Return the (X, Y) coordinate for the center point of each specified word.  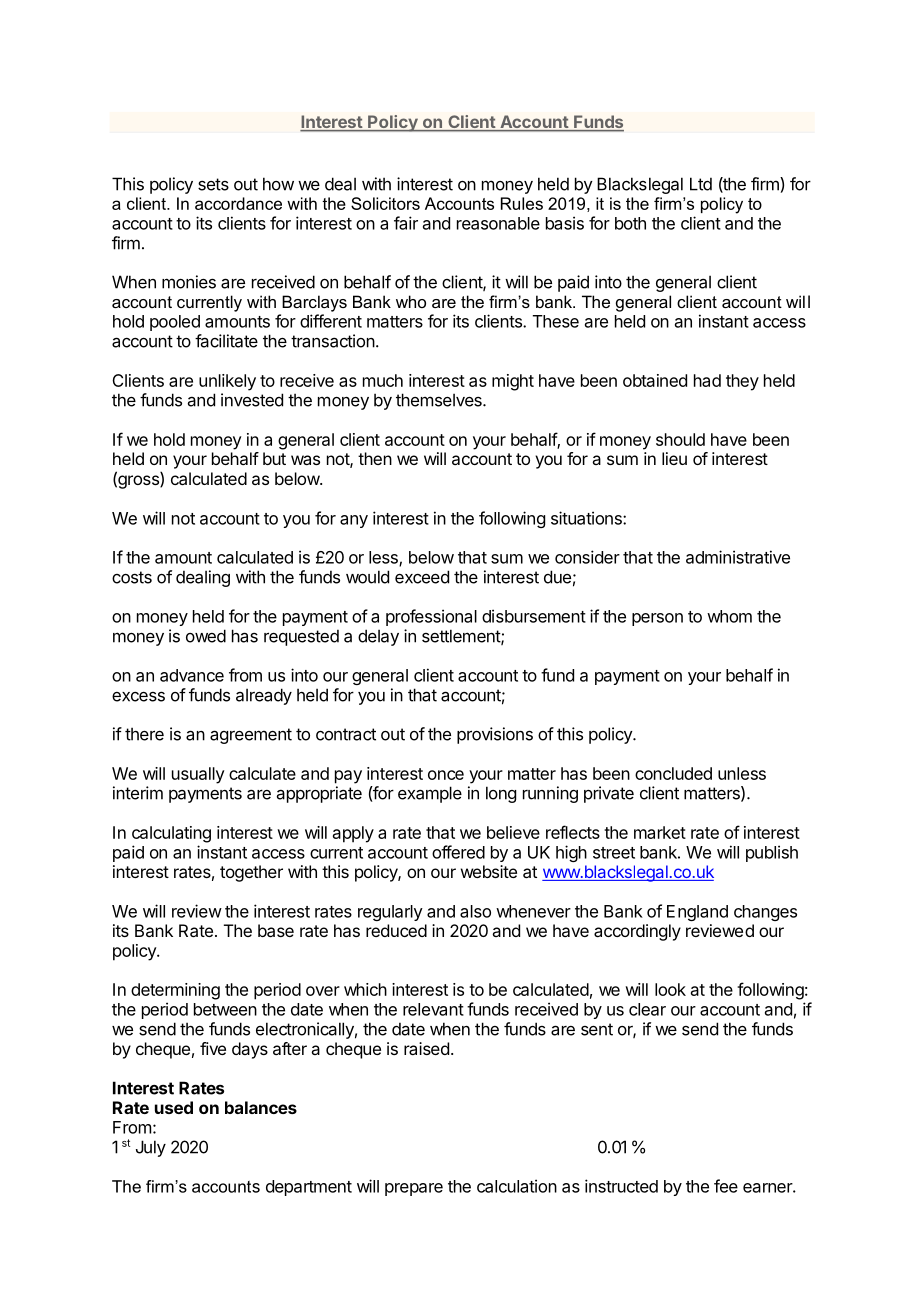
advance (192, 675)
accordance (238, 203)
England (697, 913)
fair (406, 223)
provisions (495, 735)
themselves (440, 400)
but (274, 458)
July (151, 1148)
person (657, 619)
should (680, 439)
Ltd (701, 184)
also (475, 911)
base (276, 930)
